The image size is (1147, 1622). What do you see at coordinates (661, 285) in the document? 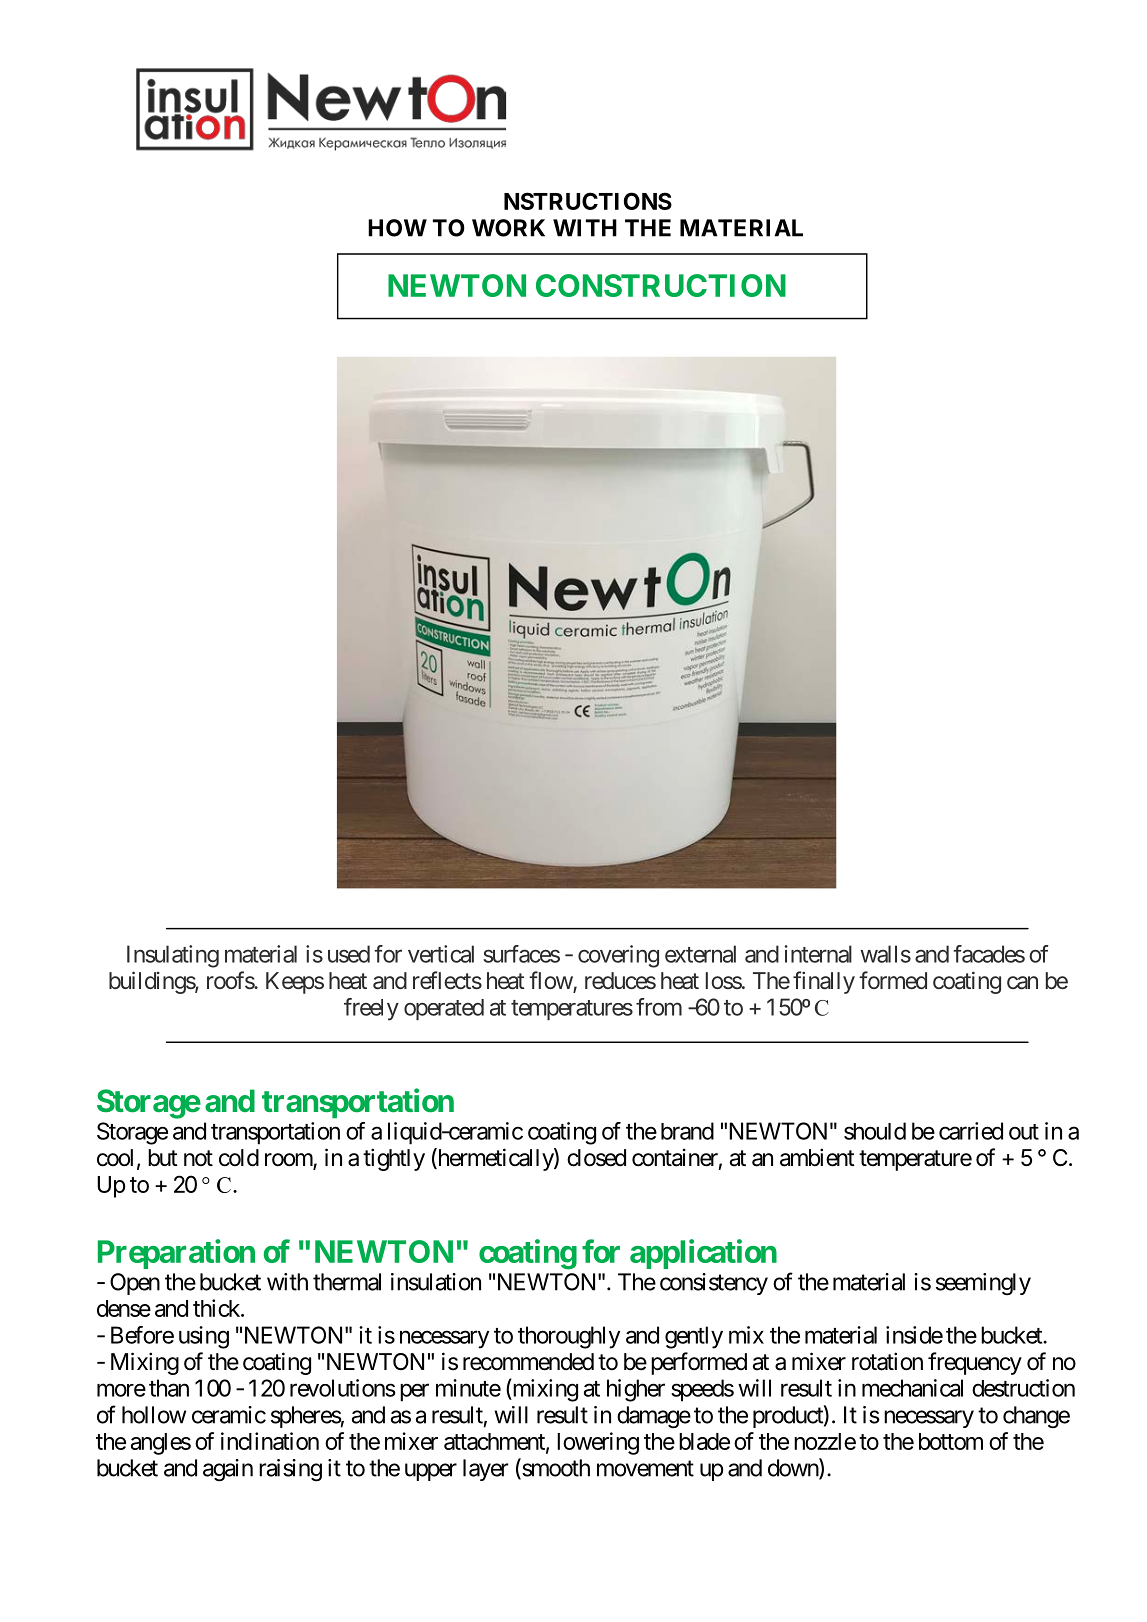
I see `CONSTRUCTION` at bounding box center [661, 285].
